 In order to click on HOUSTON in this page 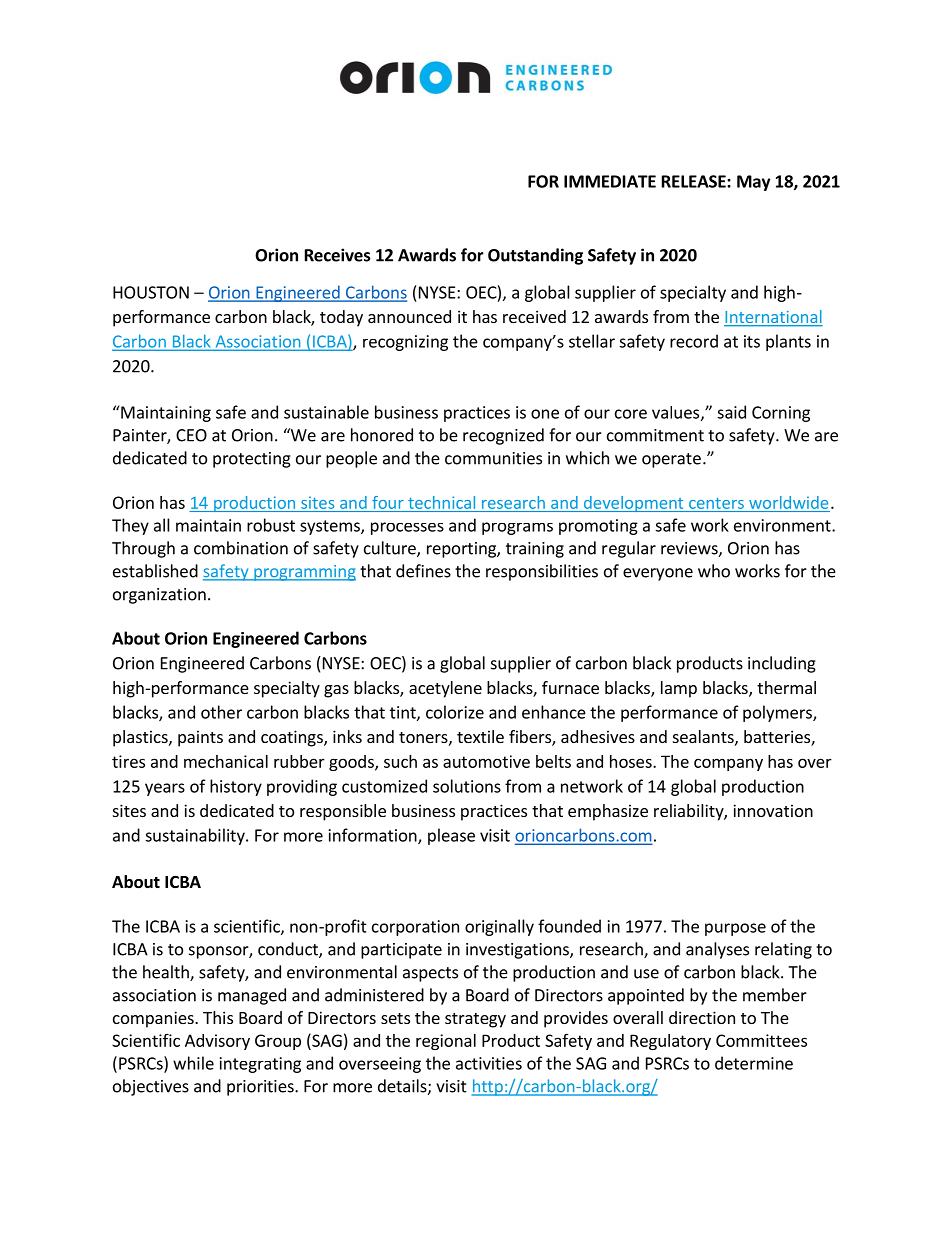, I will do `click(151, 292)`.
